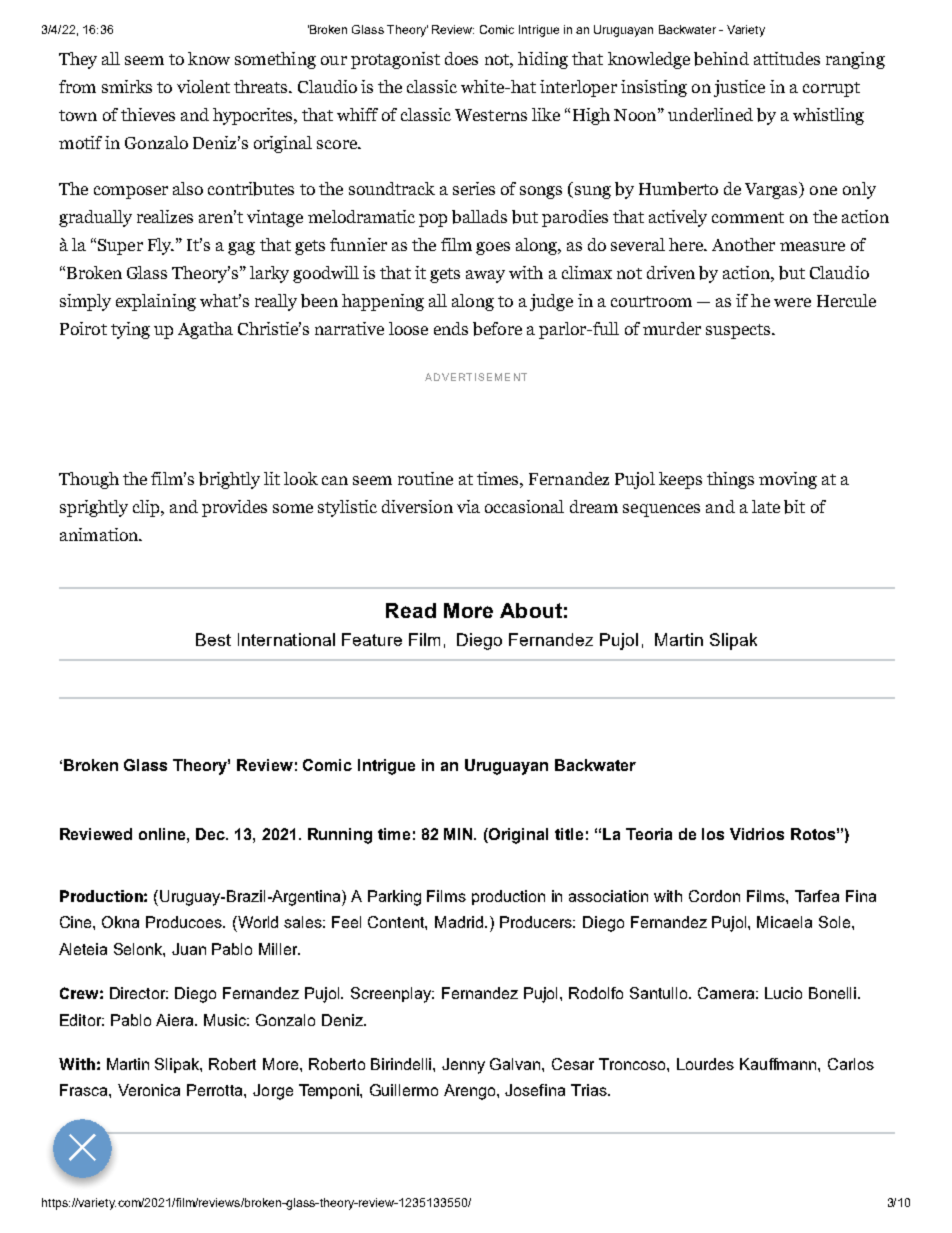 The width and height of the screenshot is (952, 1233). I want to click on justice, so click(739, 88).
